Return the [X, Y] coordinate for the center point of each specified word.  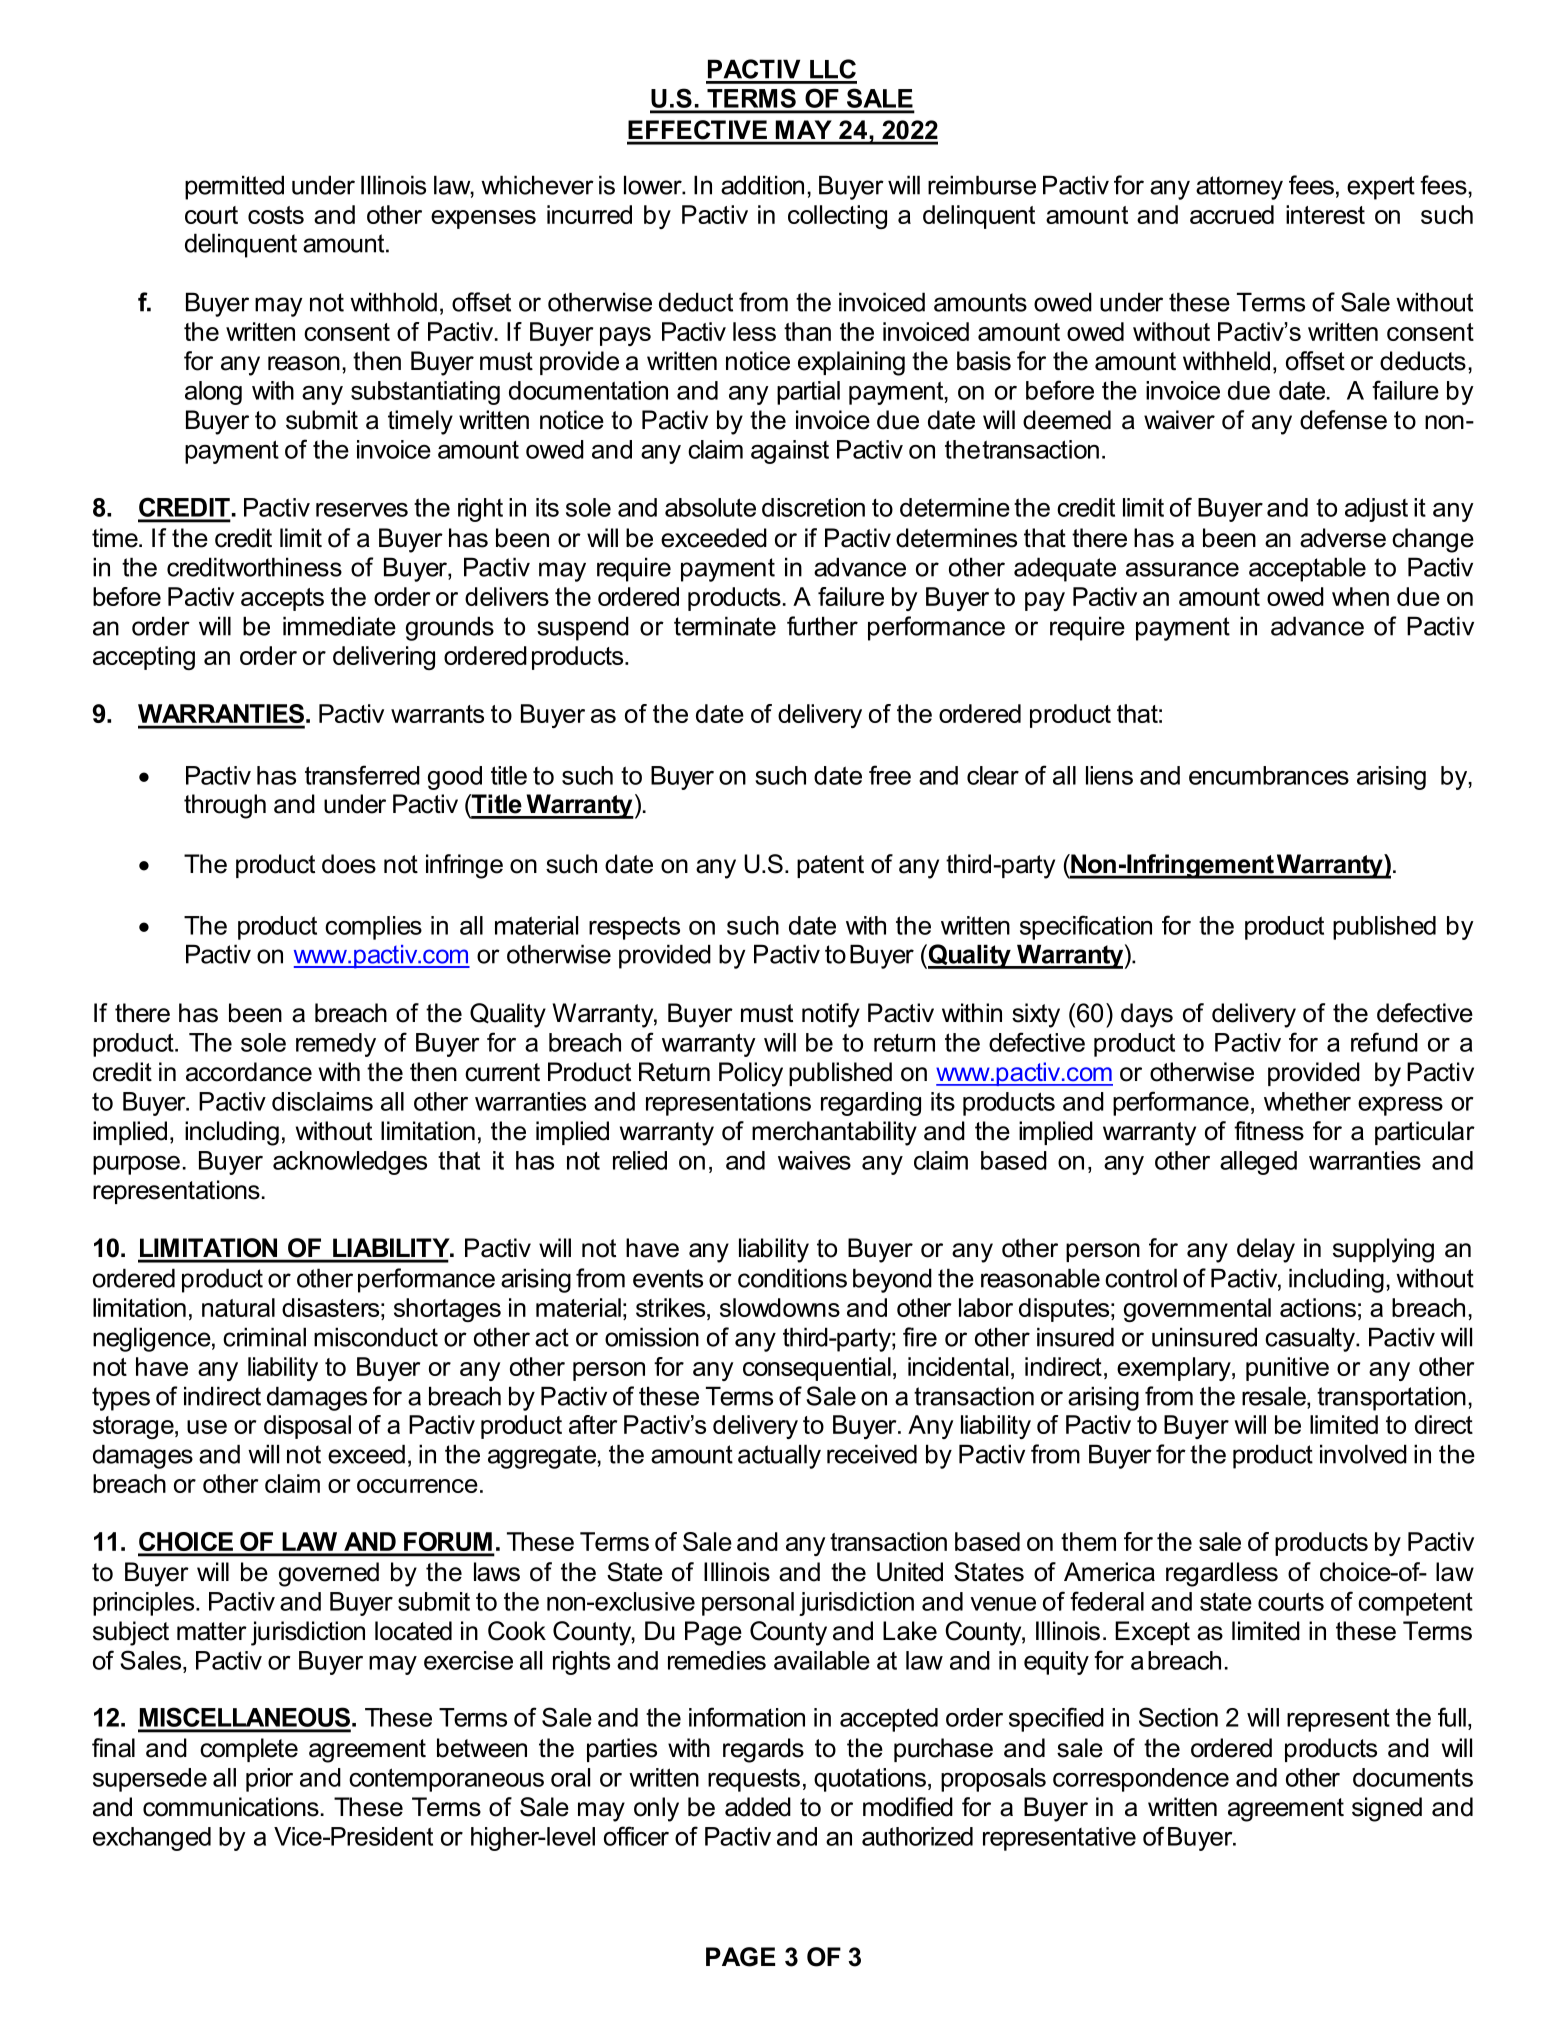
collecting [837, 217]
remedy [336, 1045]
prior [269, 1780]
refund [1384, 1042]
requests [754, 1780]
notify [831, 1015]
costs [276, 215]
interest [1325, 214]
